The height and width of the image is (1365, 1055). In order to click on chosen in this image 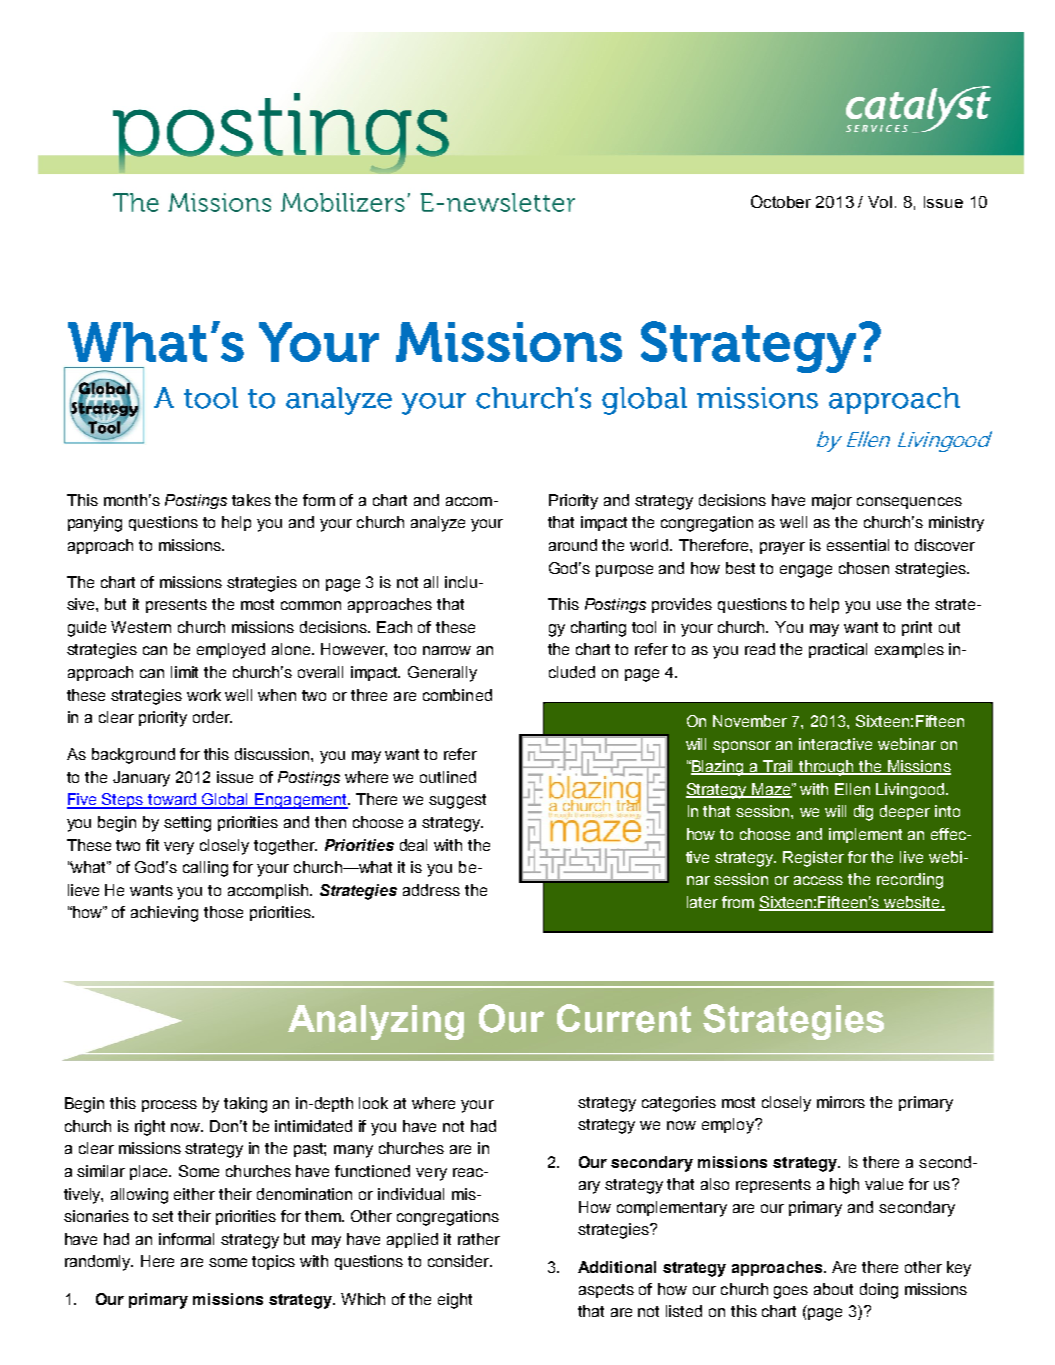, I will do `click(864, 568)`.
